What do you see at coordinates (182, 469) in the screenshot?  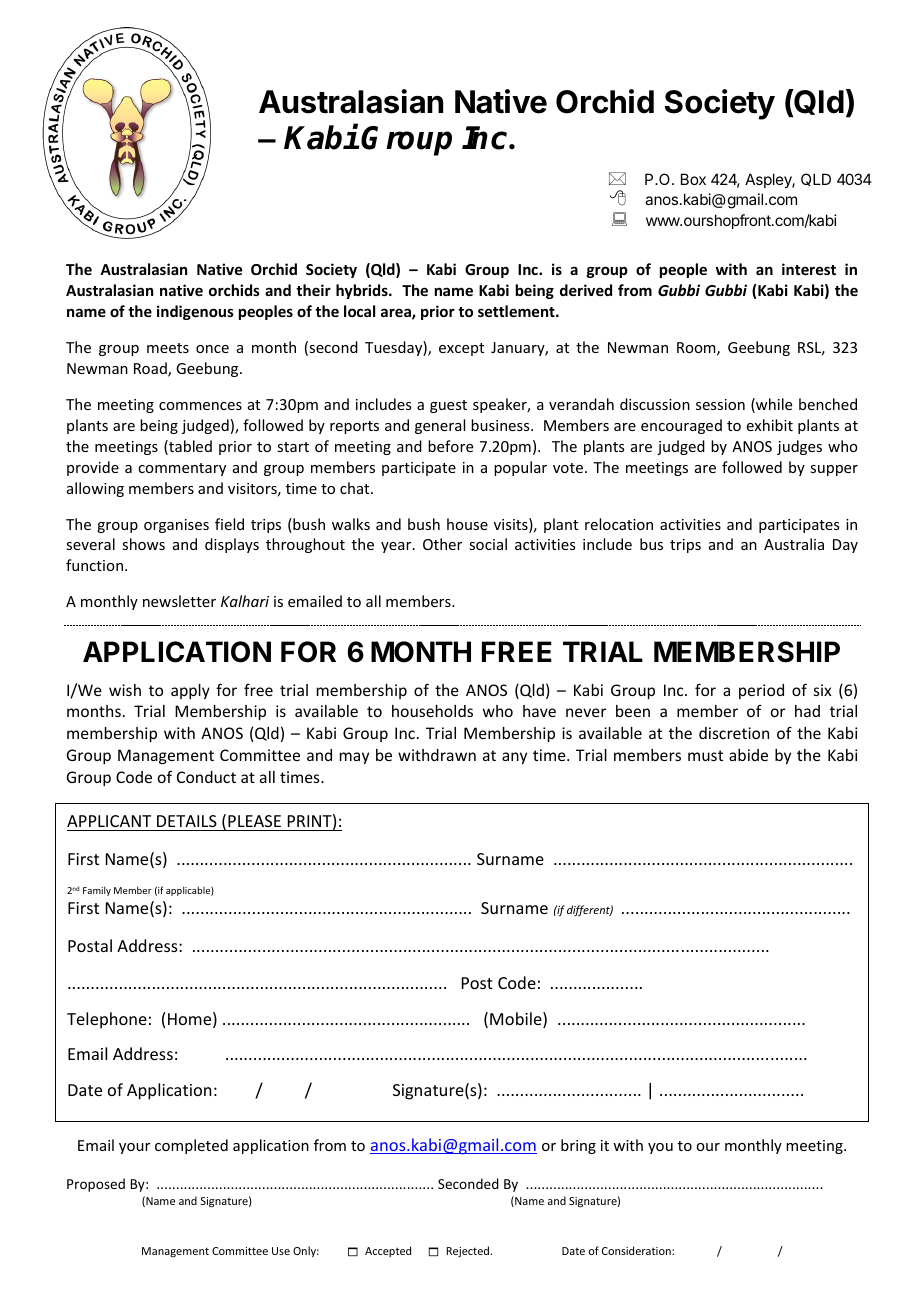 I see `commentary` at bounding box center [182, 469].
